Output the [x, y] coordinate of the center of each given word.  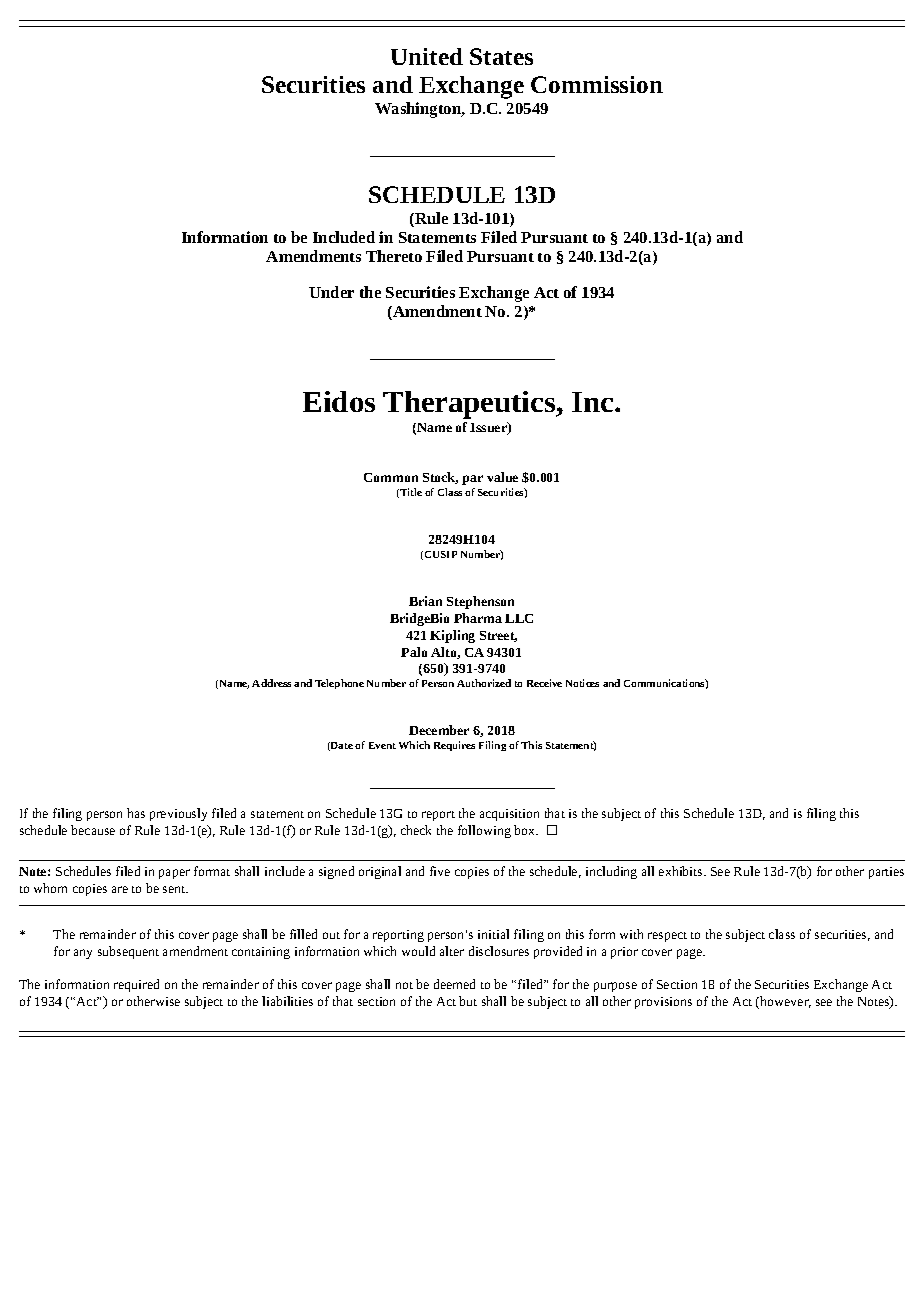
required [136, 985]
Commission [597, 84]
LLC [519, 618]
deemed [454, 984]
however [784, 1002]
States [501, 56]
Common [391, 477]
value [502, 477]
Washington [419, 110]
